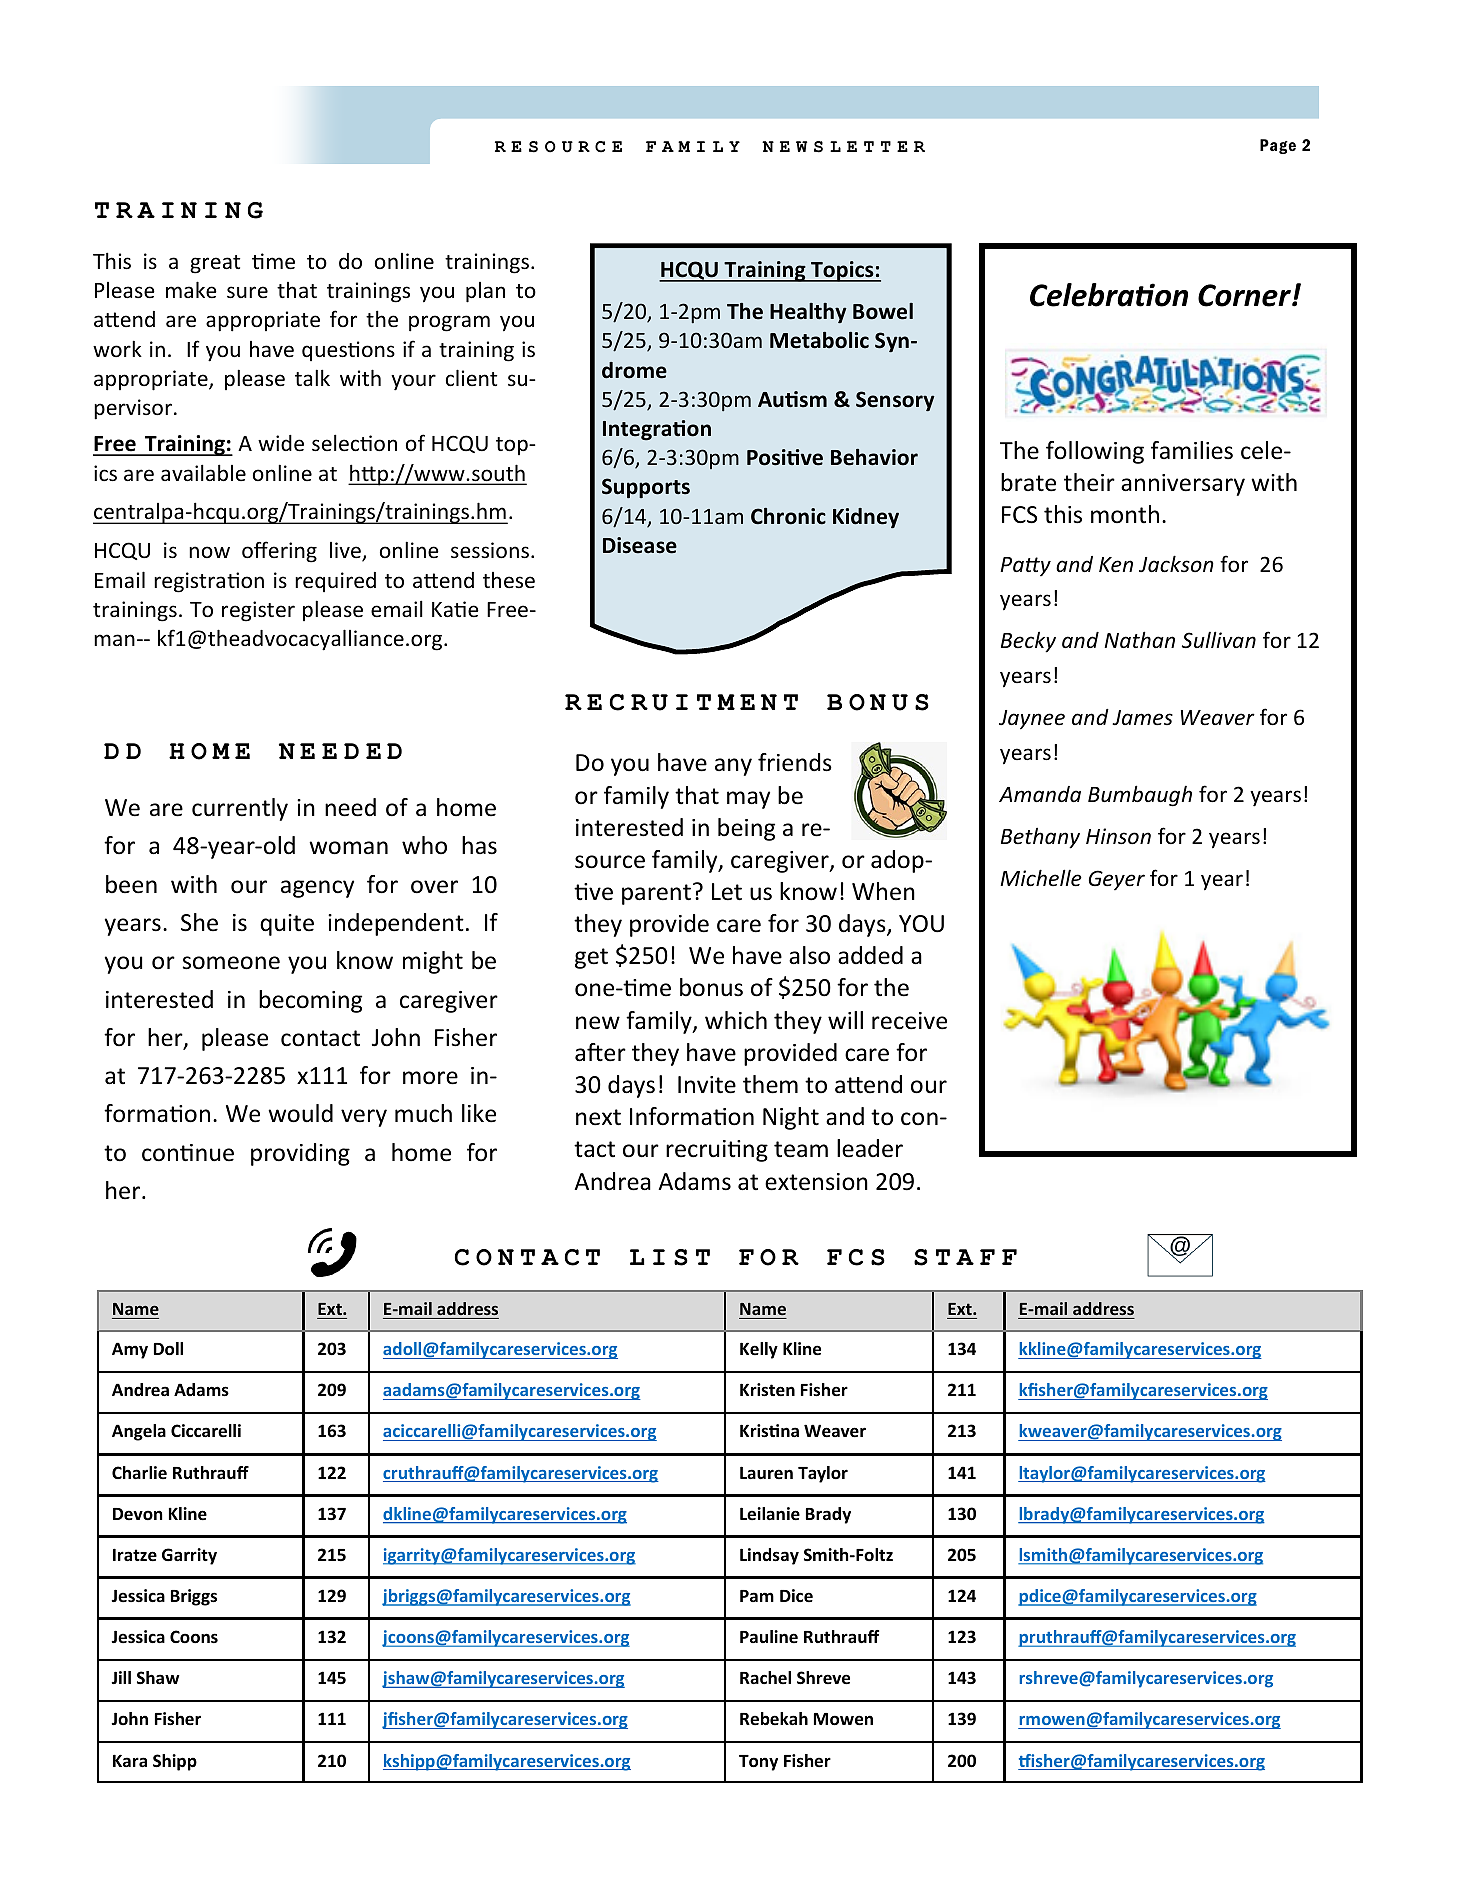  What do you see at coordinates (842, 271) in the page?
I see `Topics` at bounding box center [842, 271].
